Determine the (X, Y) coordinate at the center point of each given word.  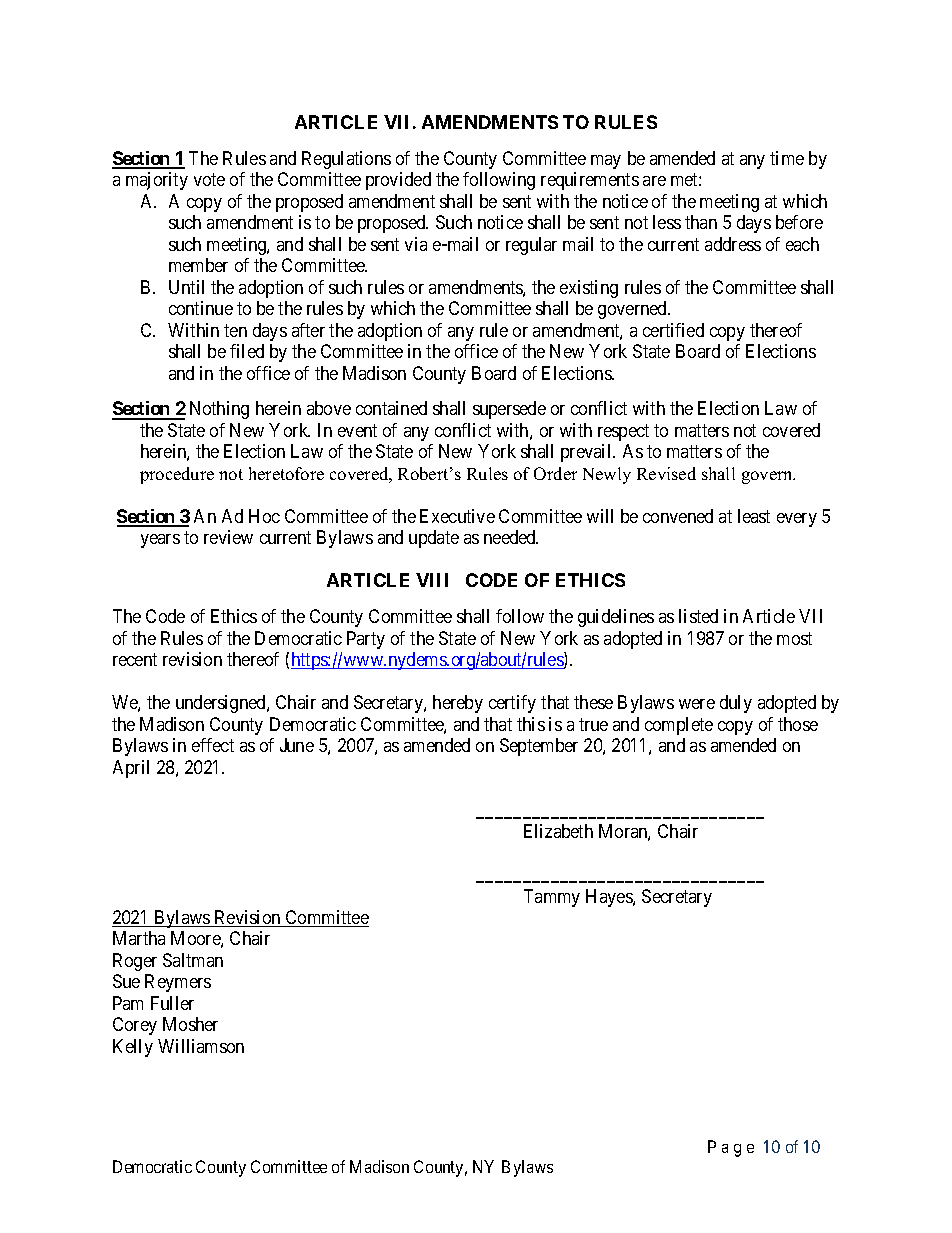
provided (398, 181)
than (701, 222)
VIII (432, 580)
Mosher (190, 1024)
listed (698, 616)
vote (209, 179)
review (228, 537)
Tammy (552, 898)
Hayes (610, 898)
